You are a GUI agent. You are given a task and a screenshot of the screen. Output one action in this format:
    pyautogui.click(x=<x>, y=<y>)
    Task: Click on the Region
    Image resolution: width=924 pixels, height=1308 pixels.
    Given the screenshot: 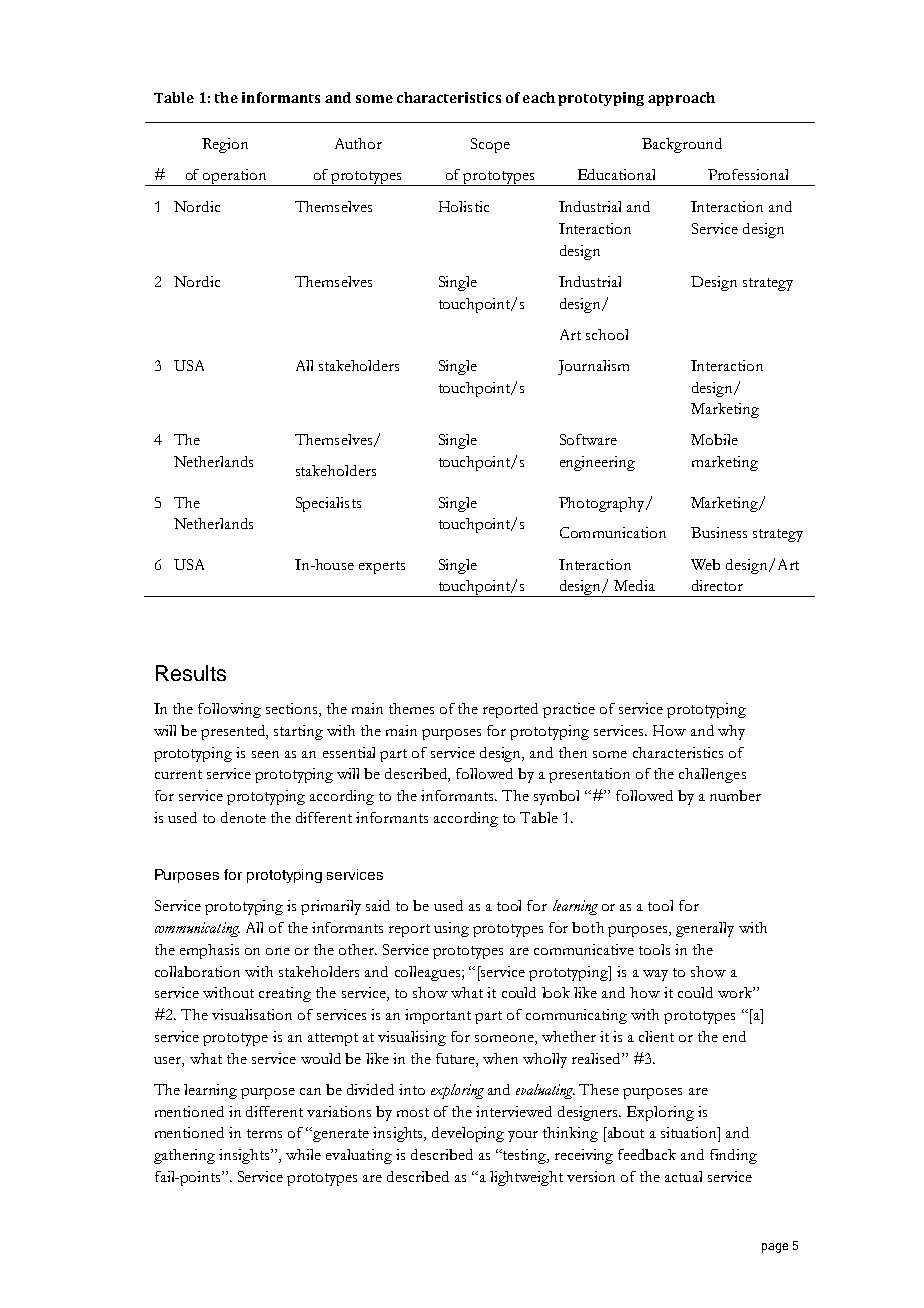 What is the action you would take?
    pyautogui.click(x=225, y=145)
